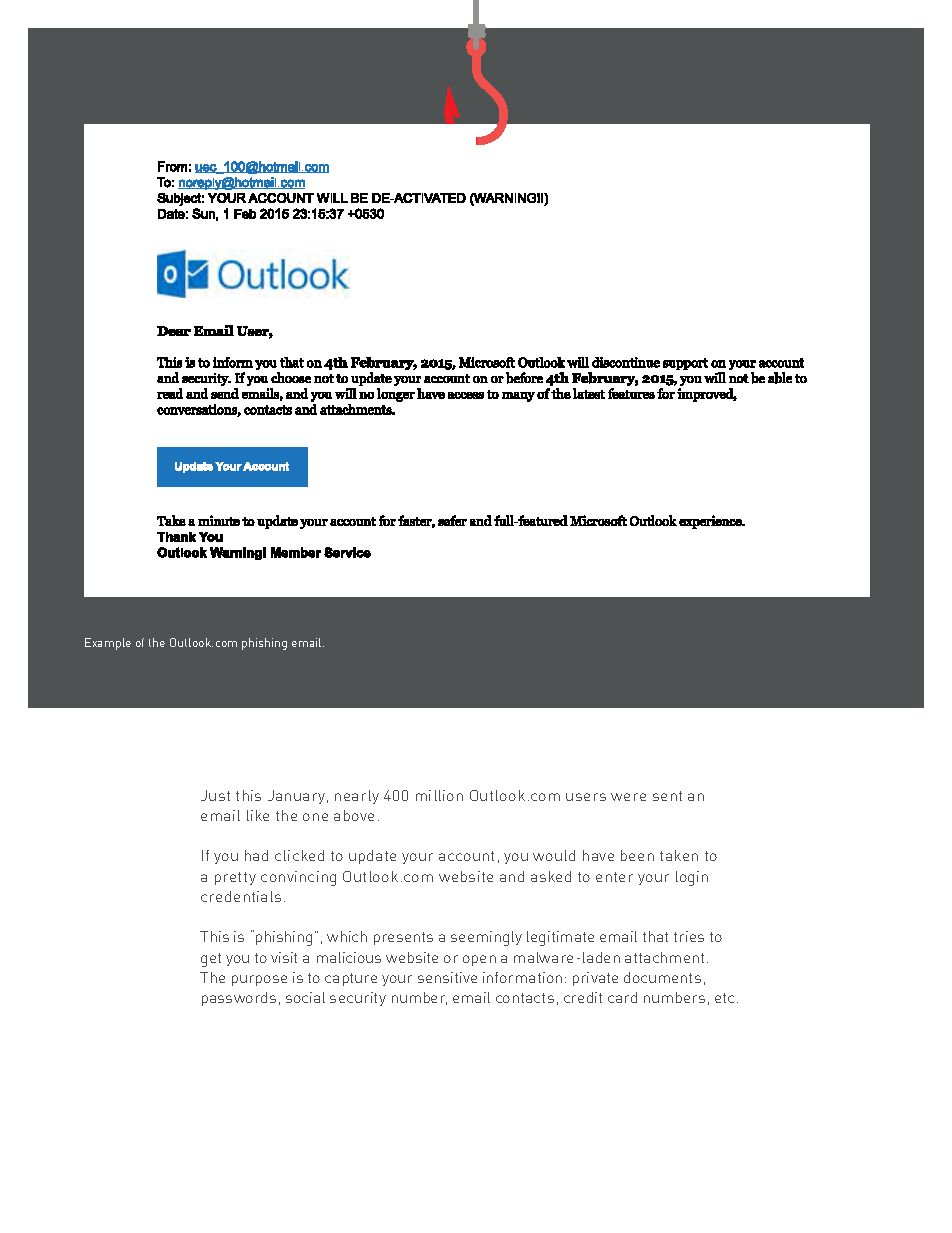 This screenshot has height=1233, width=952. I want to click on passwords, so click(239, 999).
